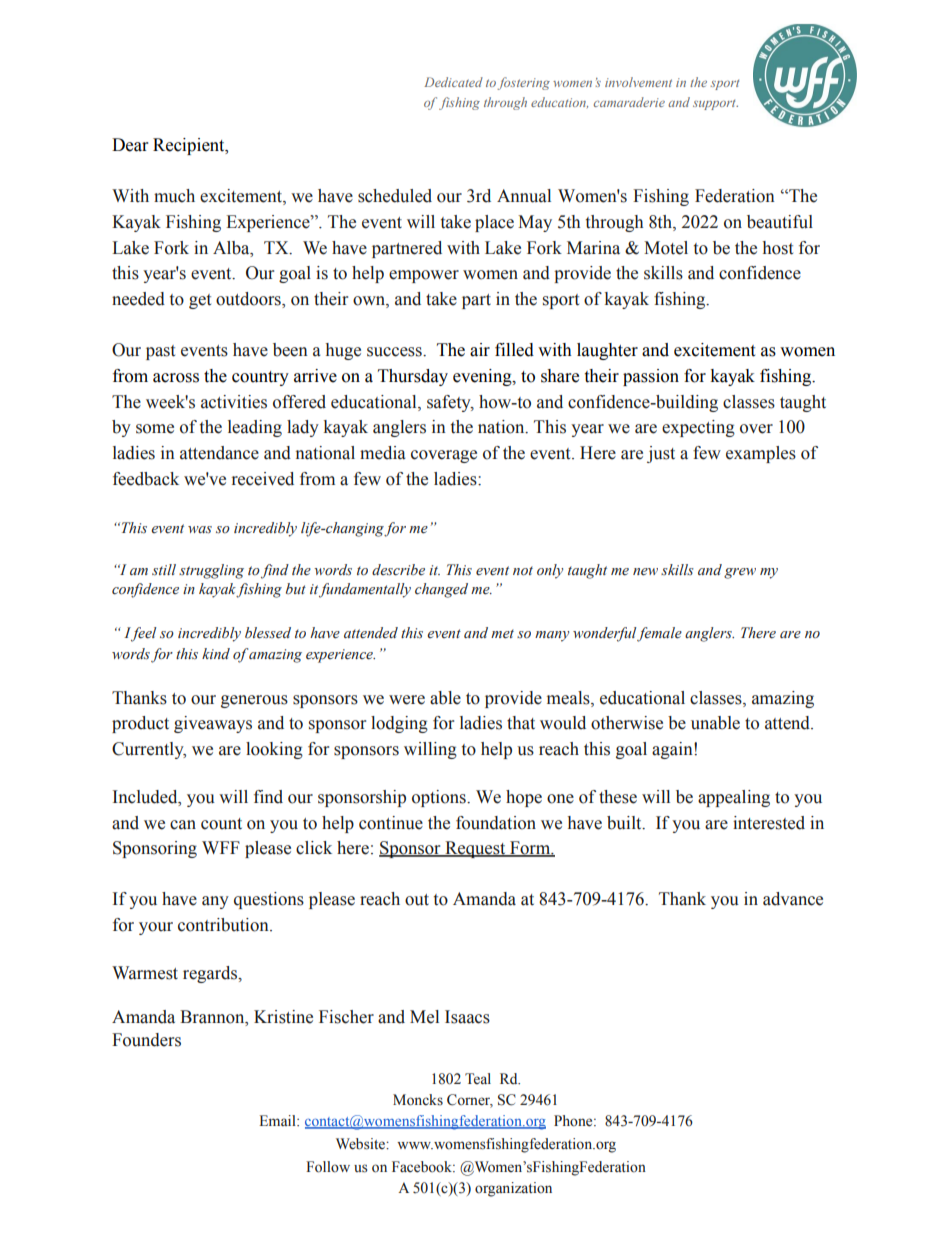  Describe the element at coordinates (521, 723) in the screenshot. I see `that` at that location.
